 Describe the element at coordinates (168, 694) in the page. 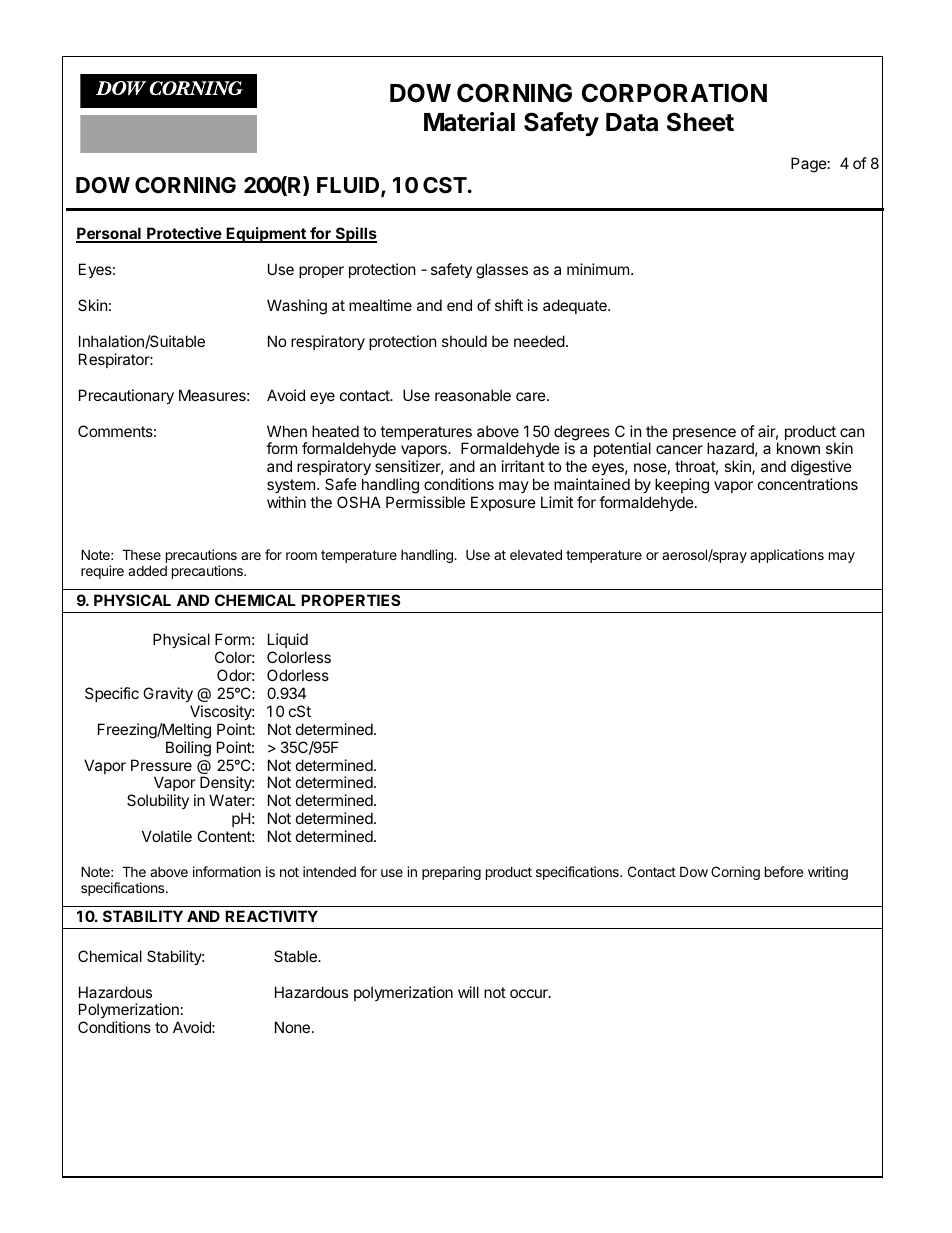

I see `Gravity` at that location.
